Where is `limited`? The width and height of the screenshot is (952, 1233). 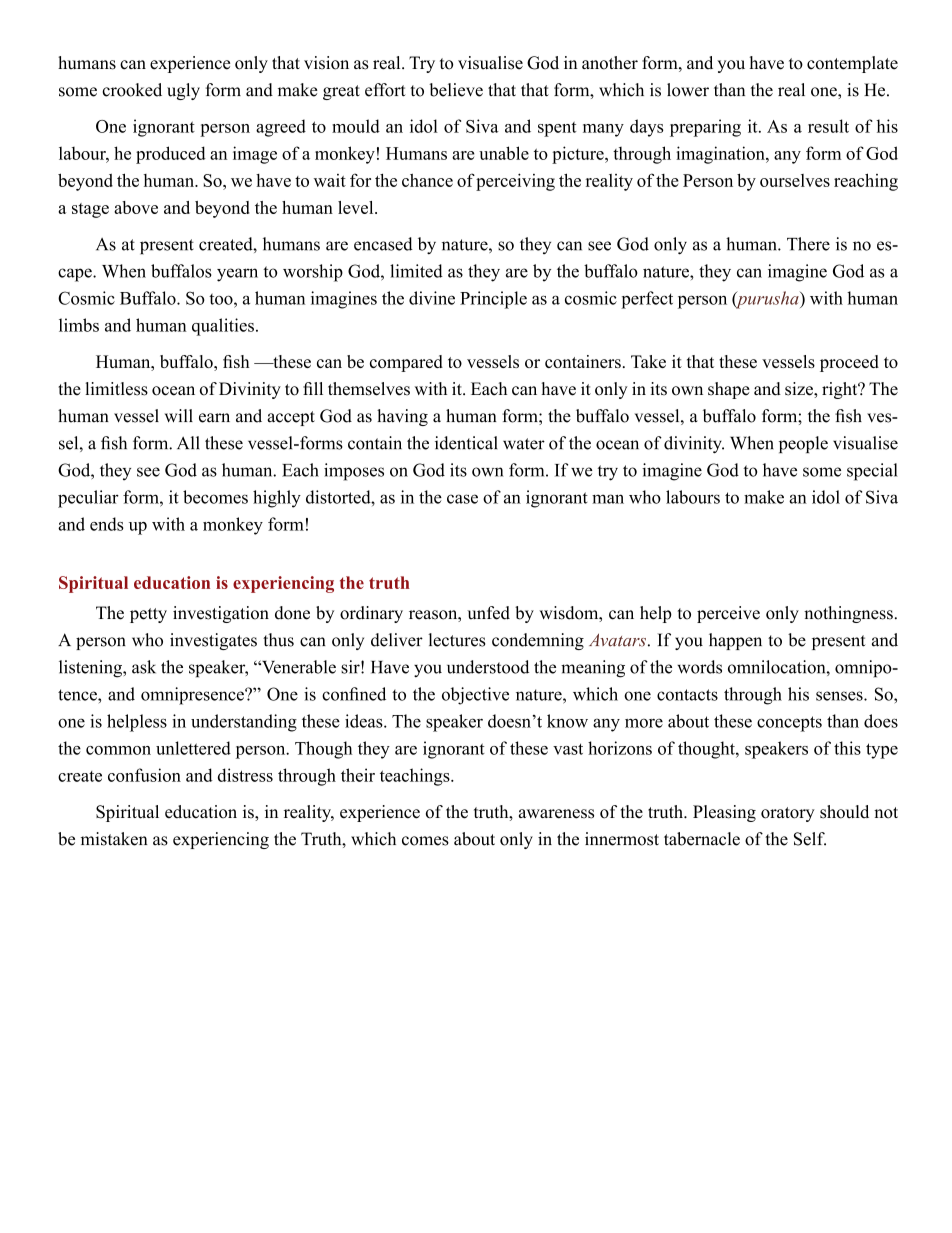 limited is located at coordinates (416, 271).
